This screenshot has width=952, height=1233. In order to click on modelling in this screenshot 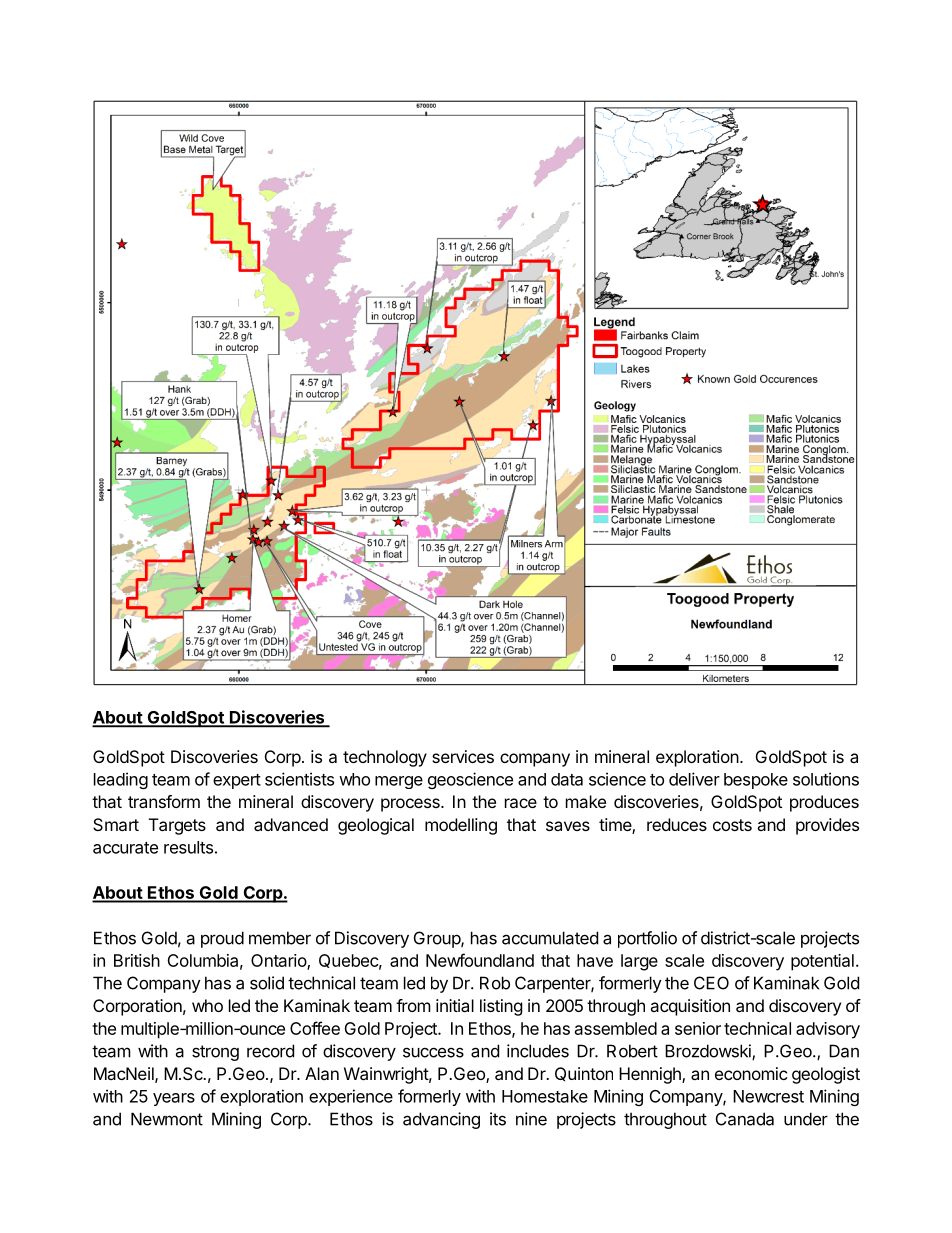, I will do `click(461, 826)`.
